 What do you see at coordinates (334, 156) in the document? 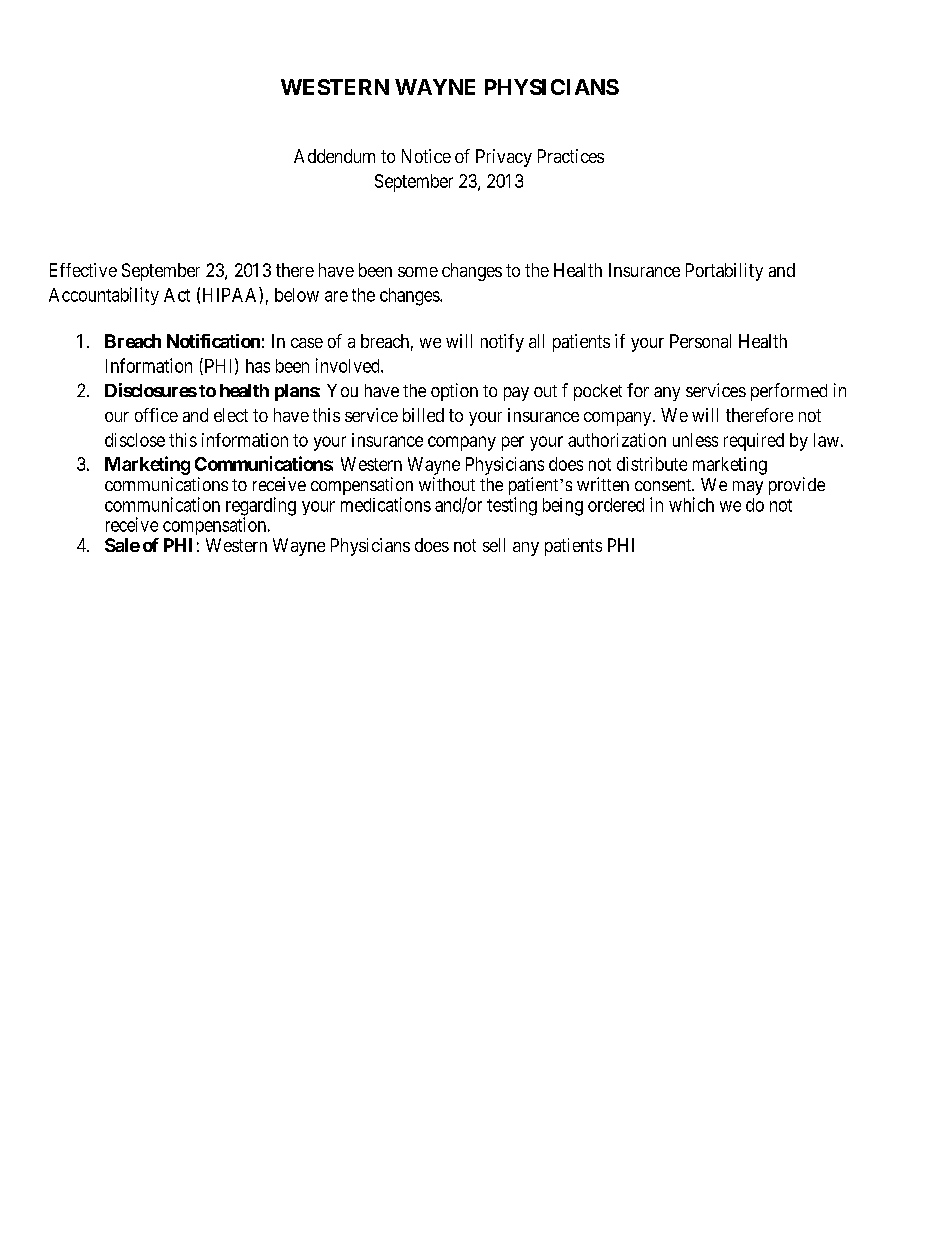
I see `Addendum` at bounding box center [334, 156].
